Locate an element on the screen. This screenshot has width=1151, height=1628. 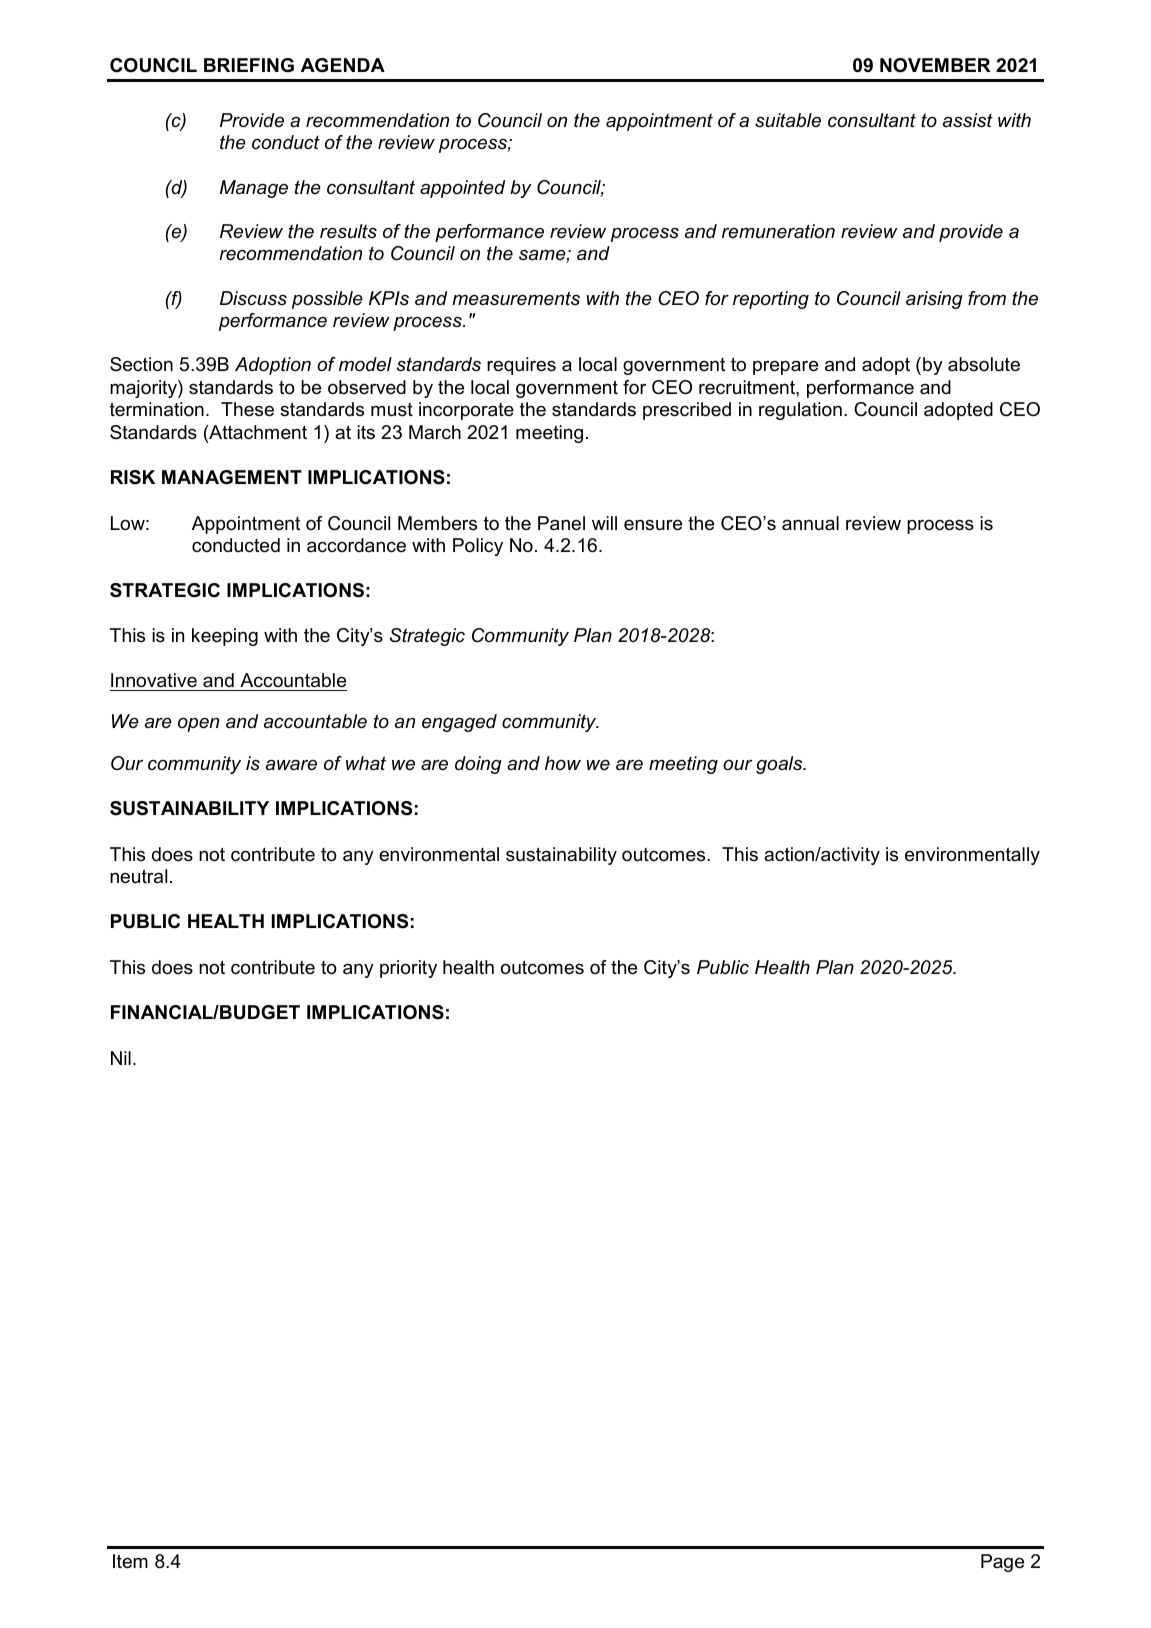
NOVEMBER is located at coordinates (935, 65).
